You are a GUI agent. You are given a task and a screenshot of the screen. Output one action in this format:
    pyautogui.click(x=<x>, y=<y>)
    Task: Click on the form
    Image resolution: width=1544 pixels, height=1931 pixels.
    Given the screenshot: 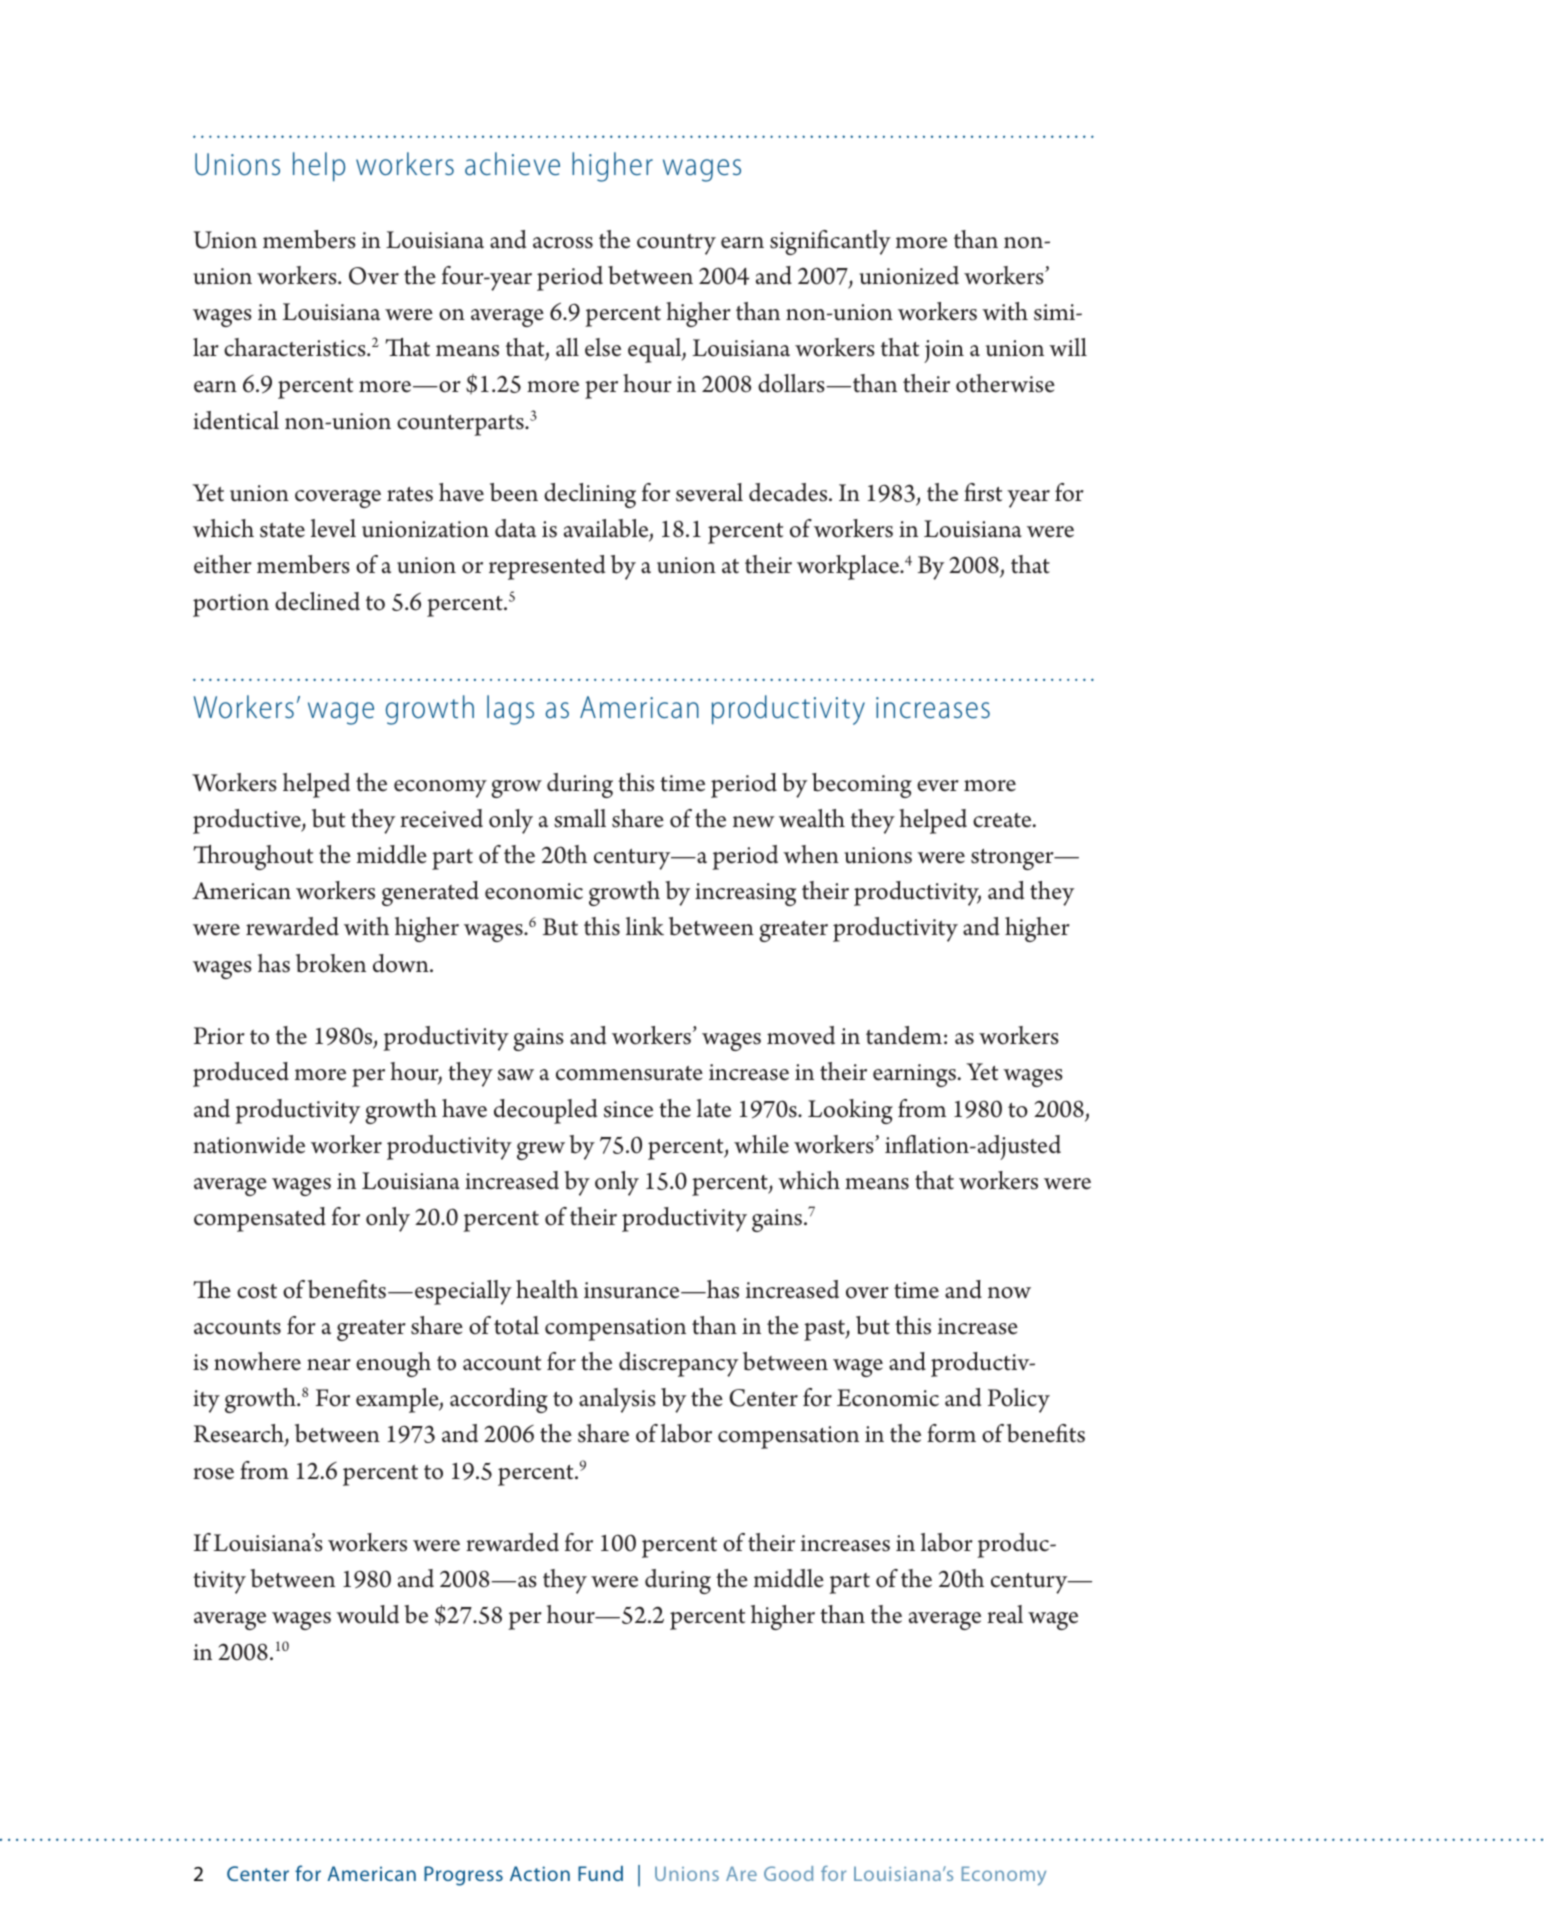 What is the action you would take?
    pyautogui.click(x=951, y=1433)
